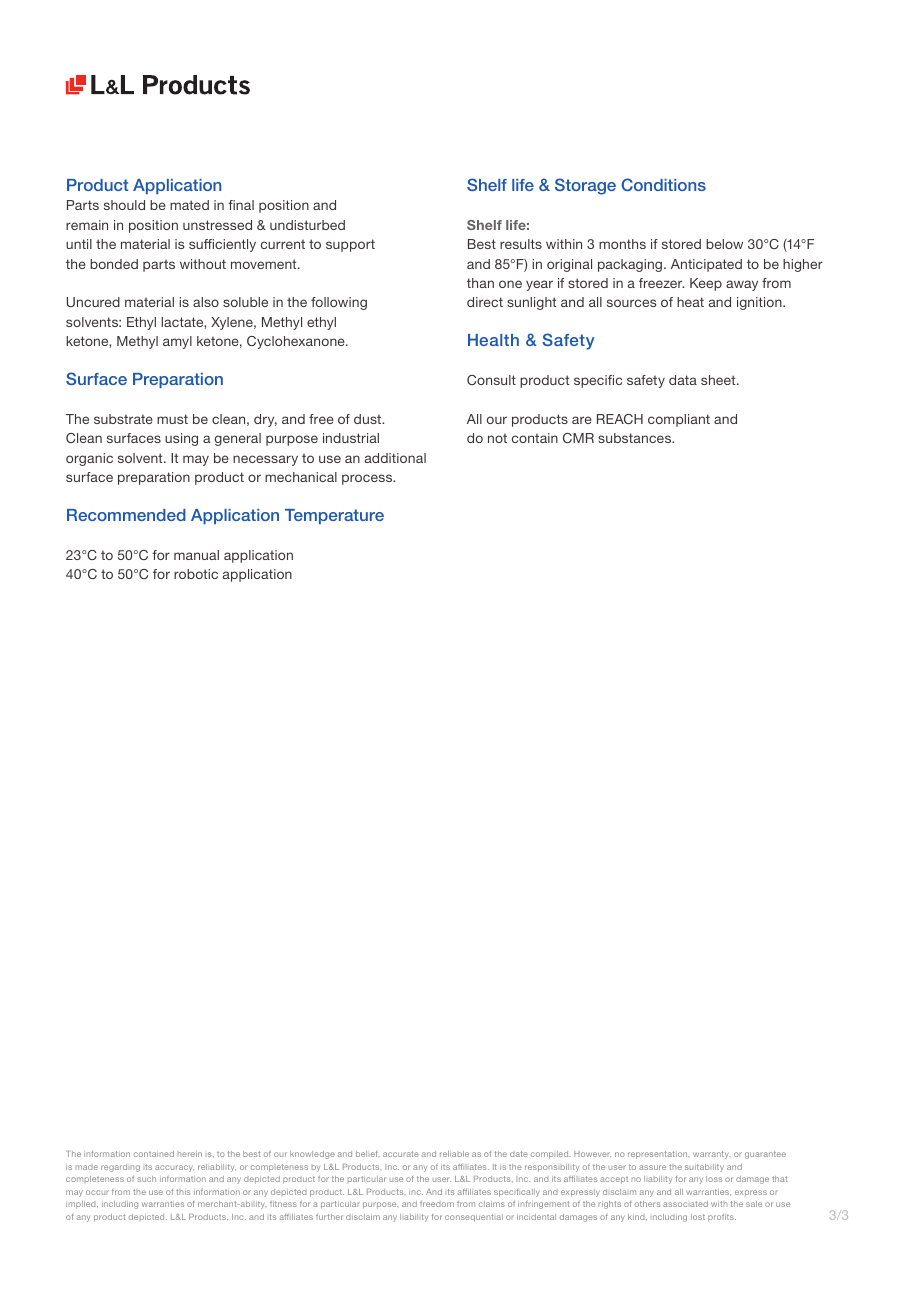 The height and width of the screenshot is (1308, 924). What do you see at coordinates (521, 244) in the screenshot?
I see `results` at bounding box center [521, 244].
